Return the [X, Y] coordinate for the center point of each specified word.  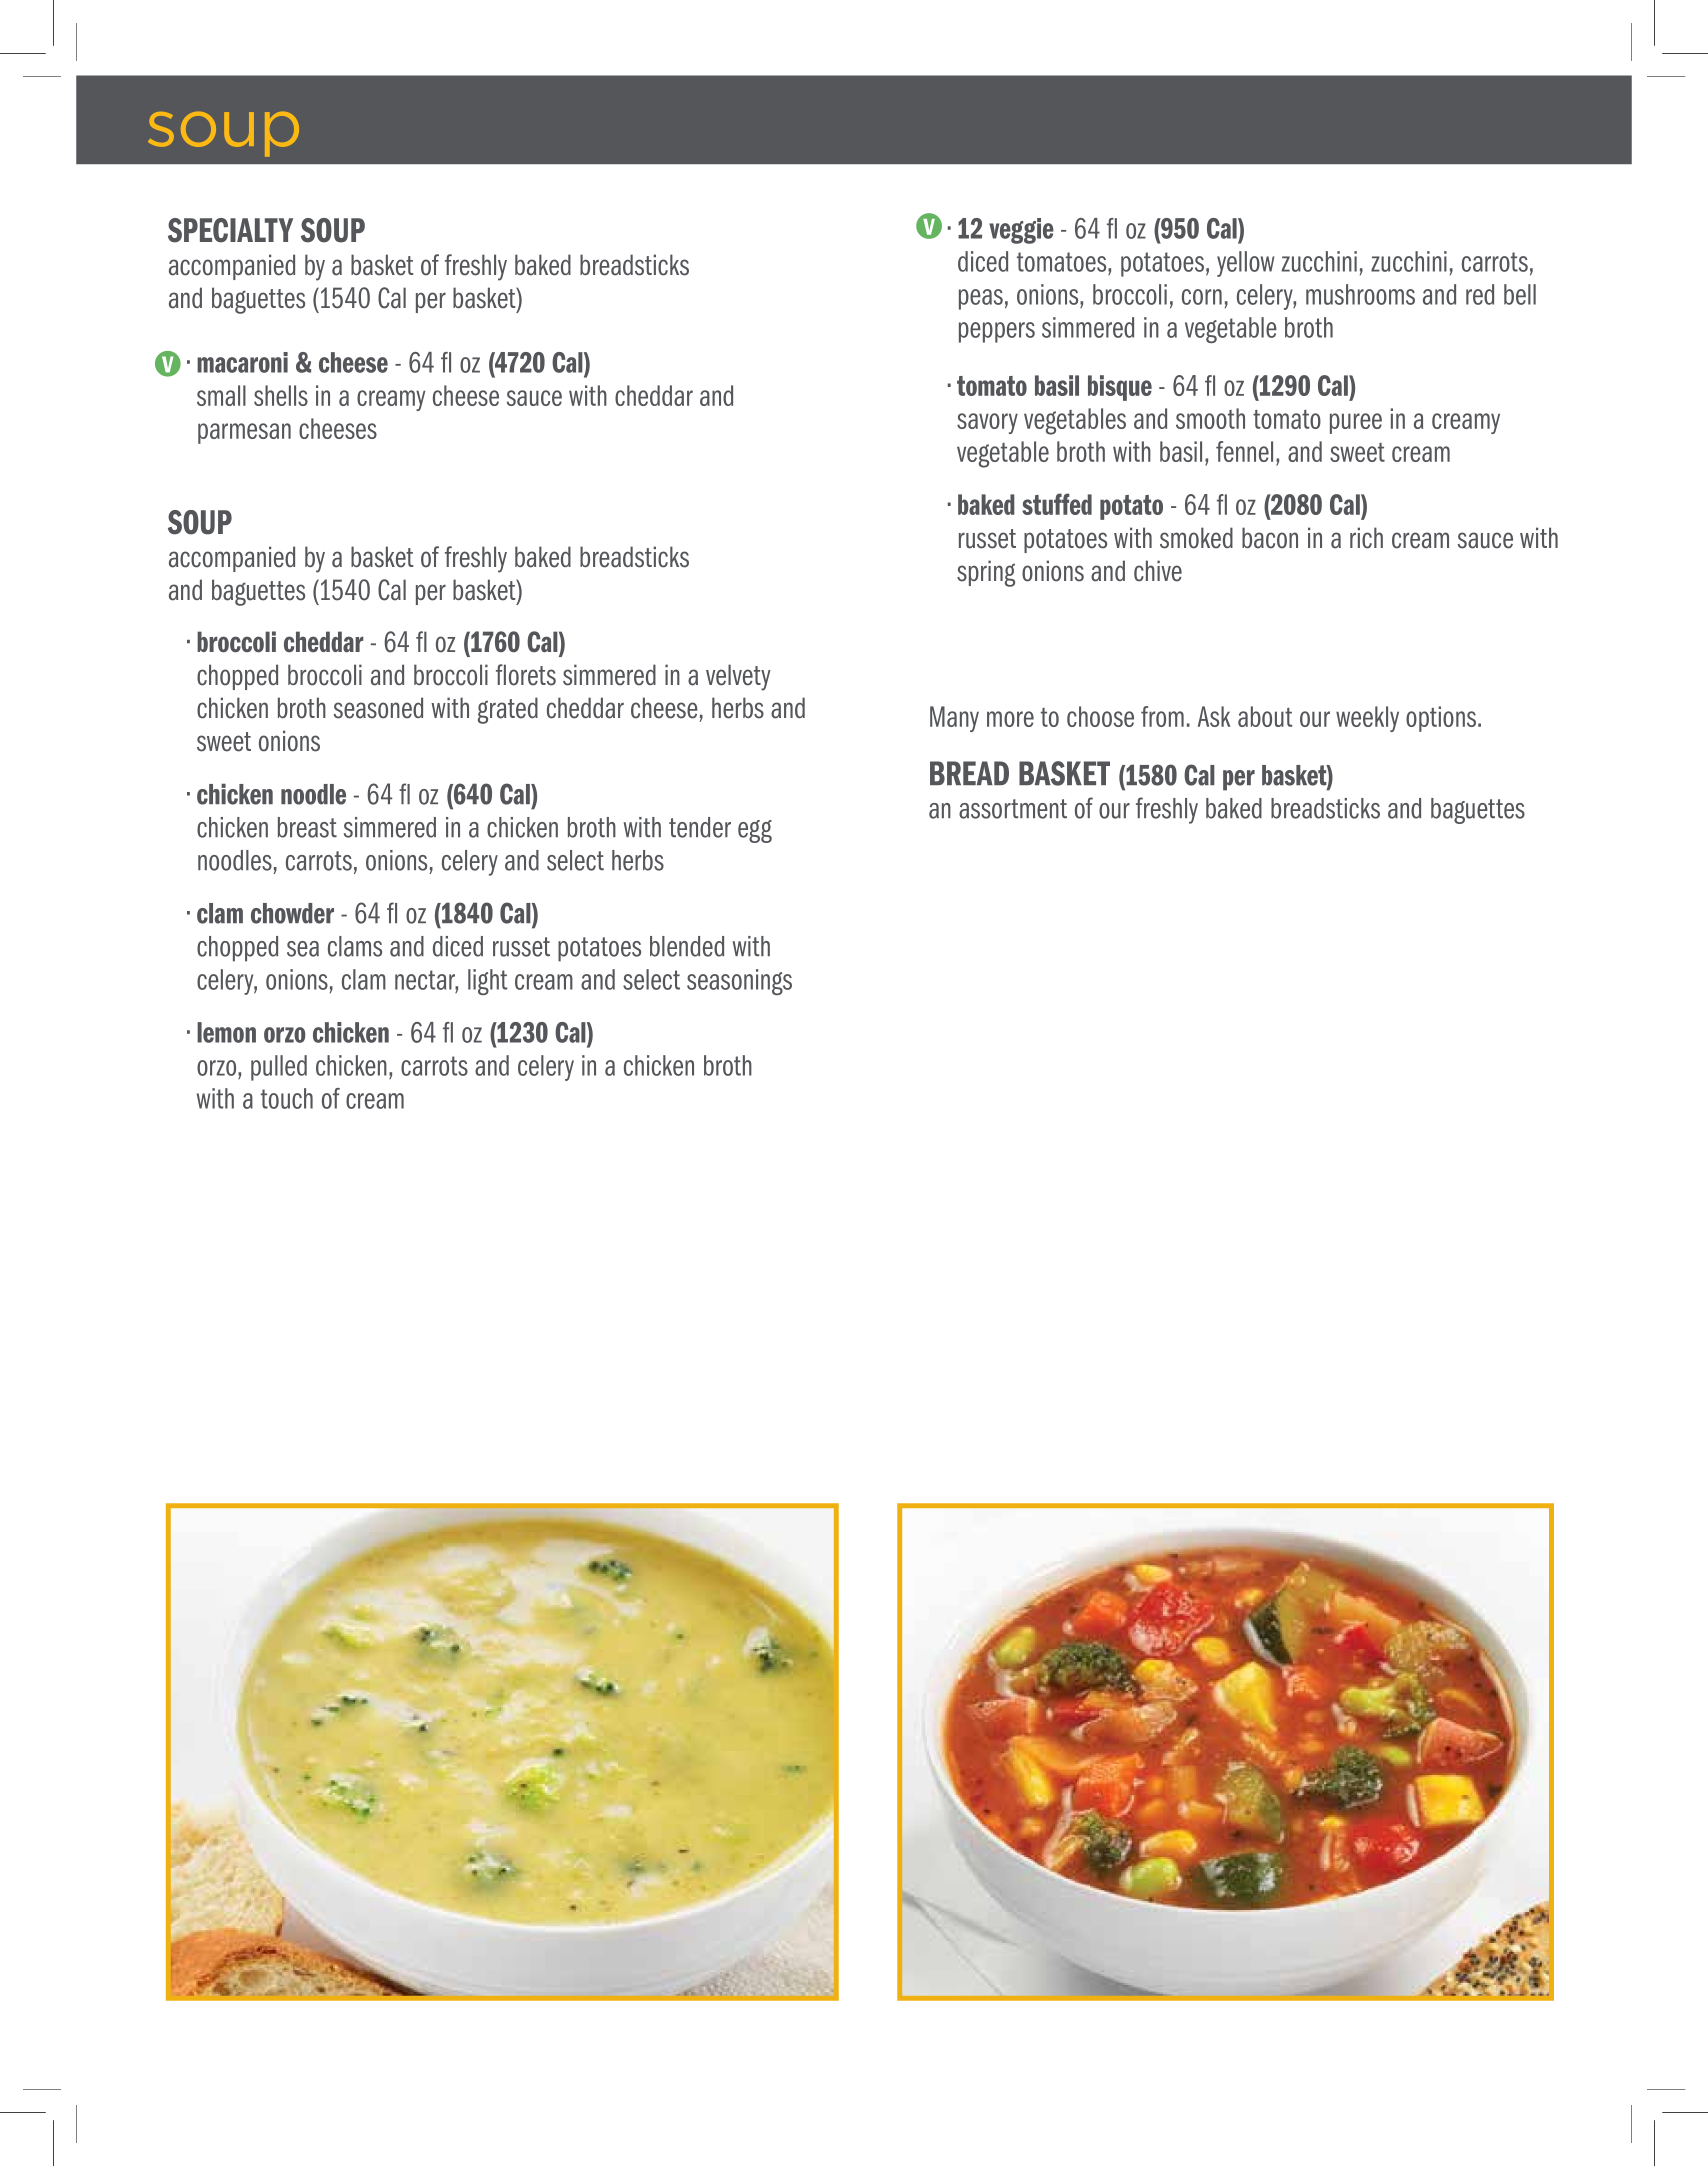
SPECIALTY [230, 230]
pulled [279, 1068]
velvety [738, 677]
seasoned [378, 708]
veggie [1021, 231]
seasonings [739, 982]
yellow [1245, 264]
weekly [1367, 719]
